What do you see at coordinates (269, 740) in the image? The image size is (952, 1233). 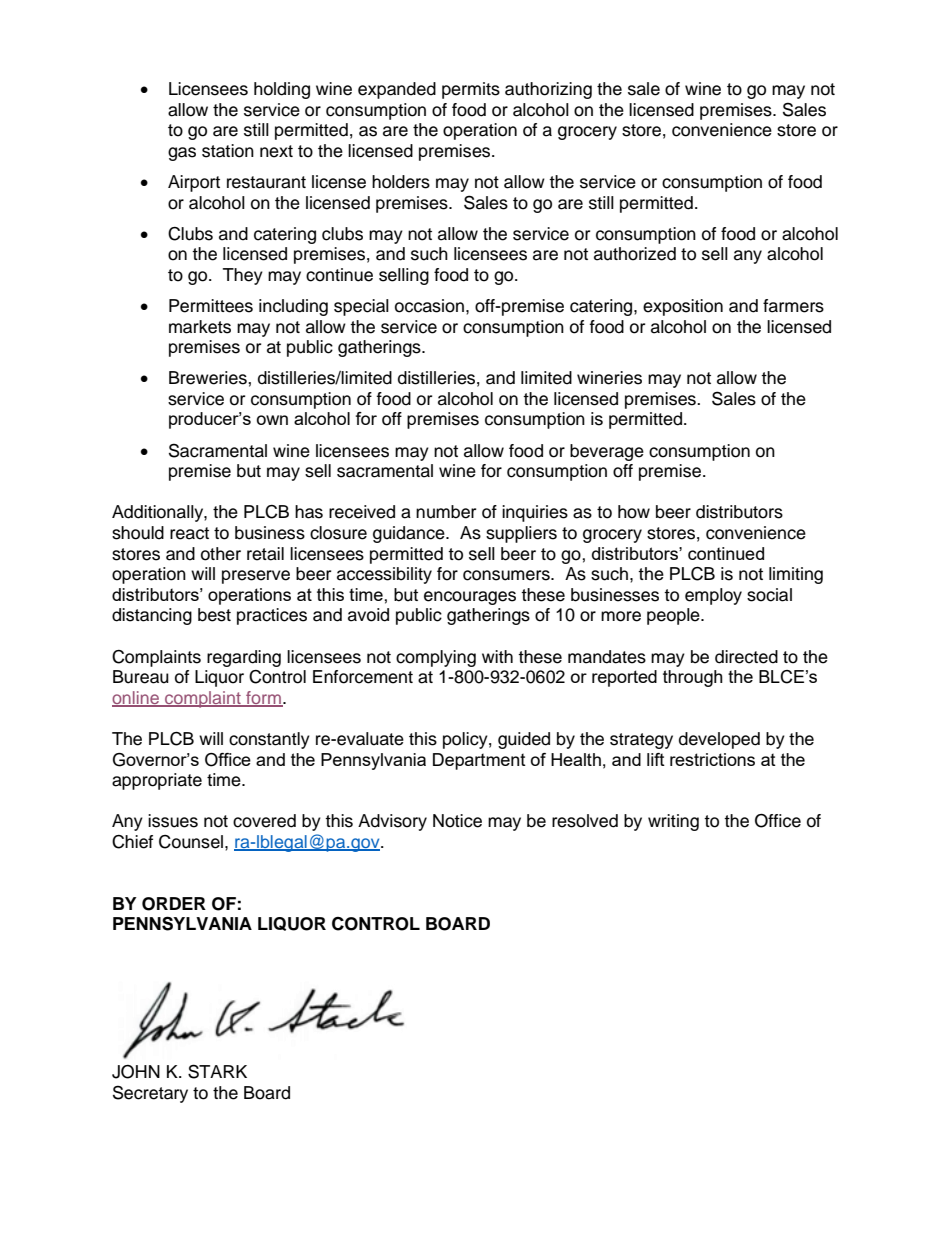 I see `constantly` at bounding box center [269, 740].
